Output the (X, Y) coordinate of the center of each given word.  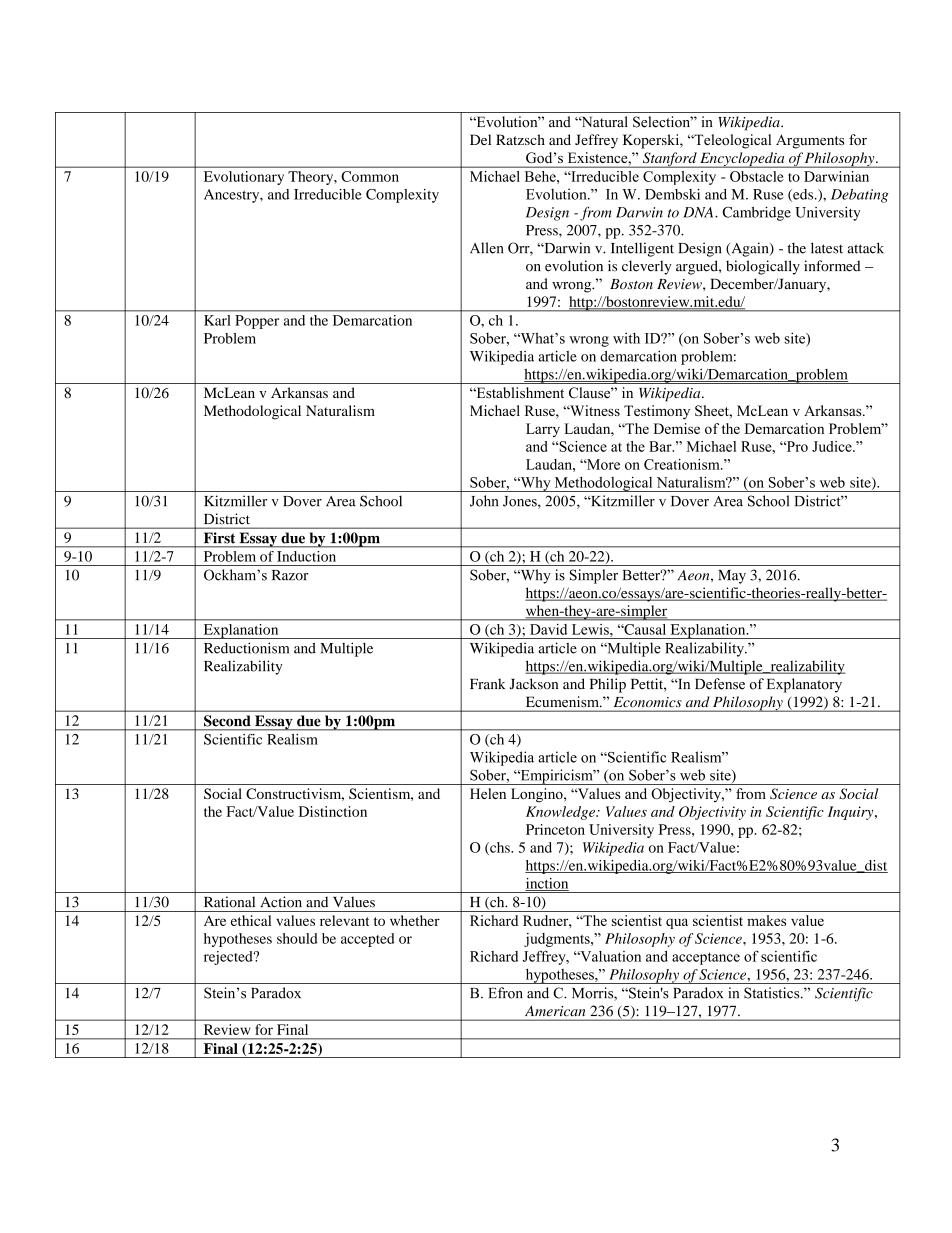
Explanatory (804, 685)
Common (370, 176)
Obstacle (757, 176)
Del (480, 139)
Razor (290, 575)
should (297, 938)
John (484, 501)
